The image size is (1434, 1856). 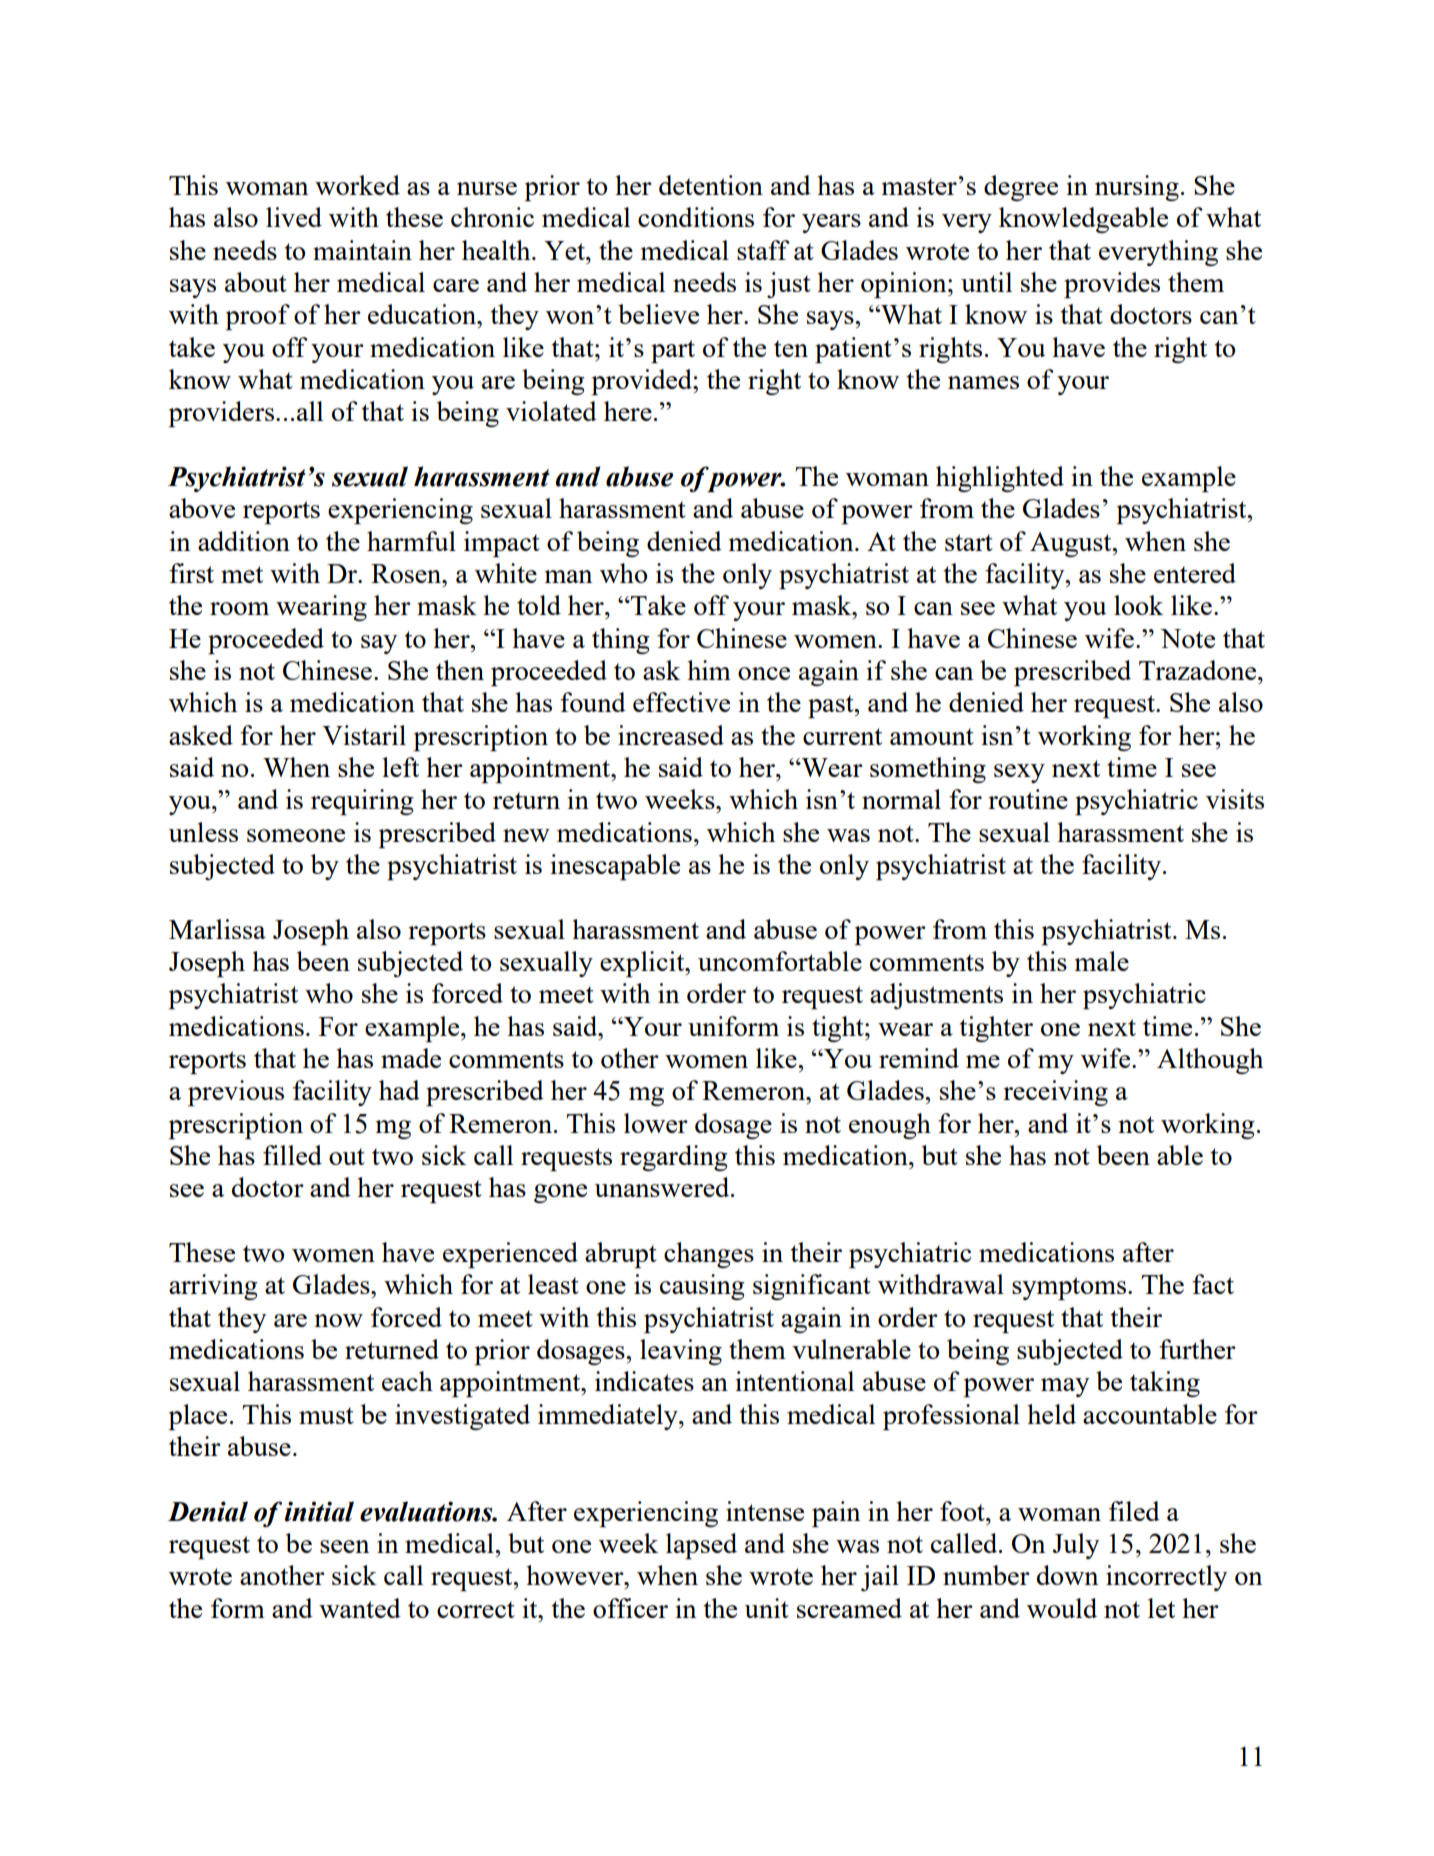 I want to click on explicit, so click(x=643, y=964).
